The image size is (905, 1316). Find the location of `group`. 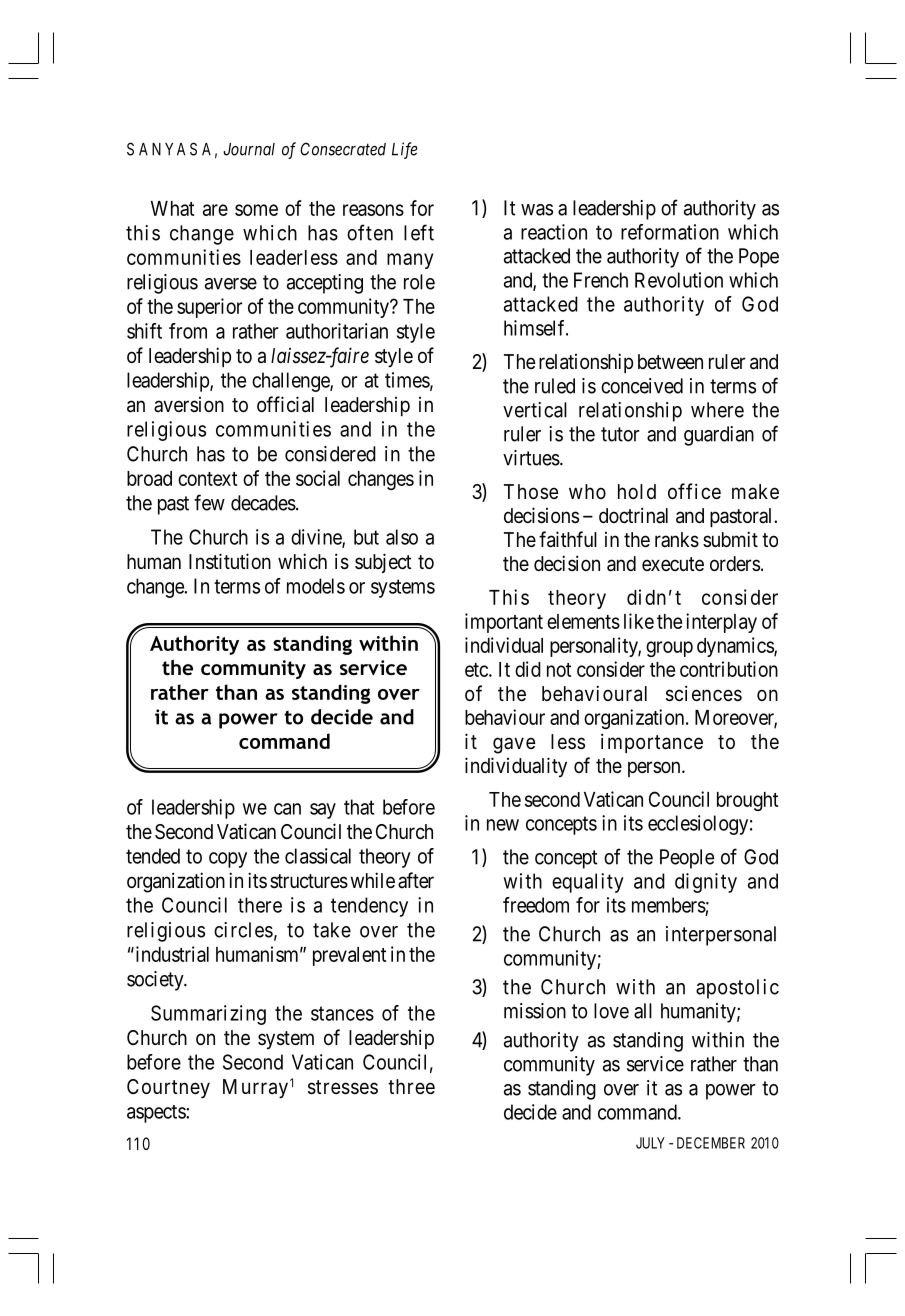

group is located at coordinates (669, 649).
